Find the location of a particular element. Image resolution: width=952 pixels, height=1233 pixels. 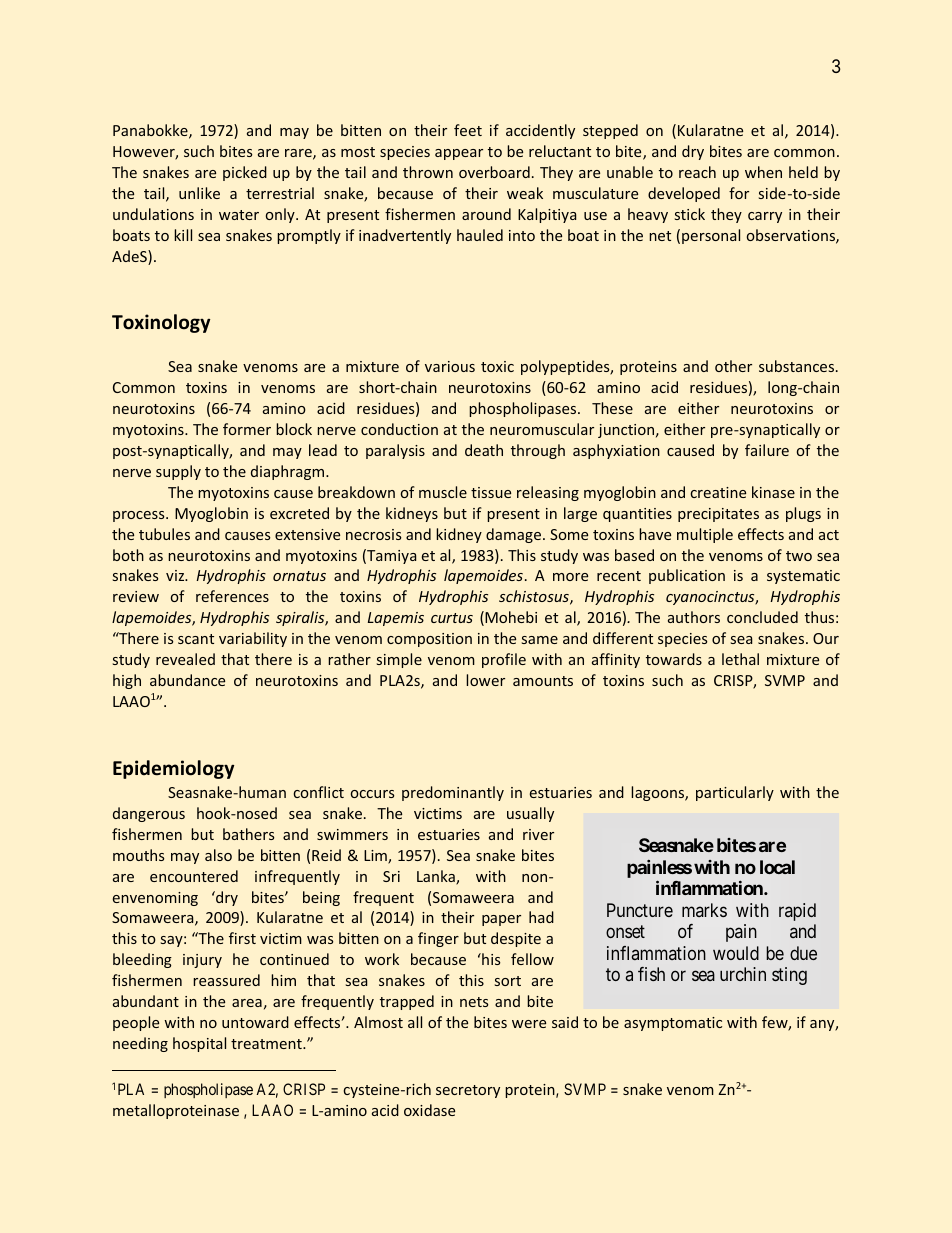

appear is located at coordinates (459, 154).
